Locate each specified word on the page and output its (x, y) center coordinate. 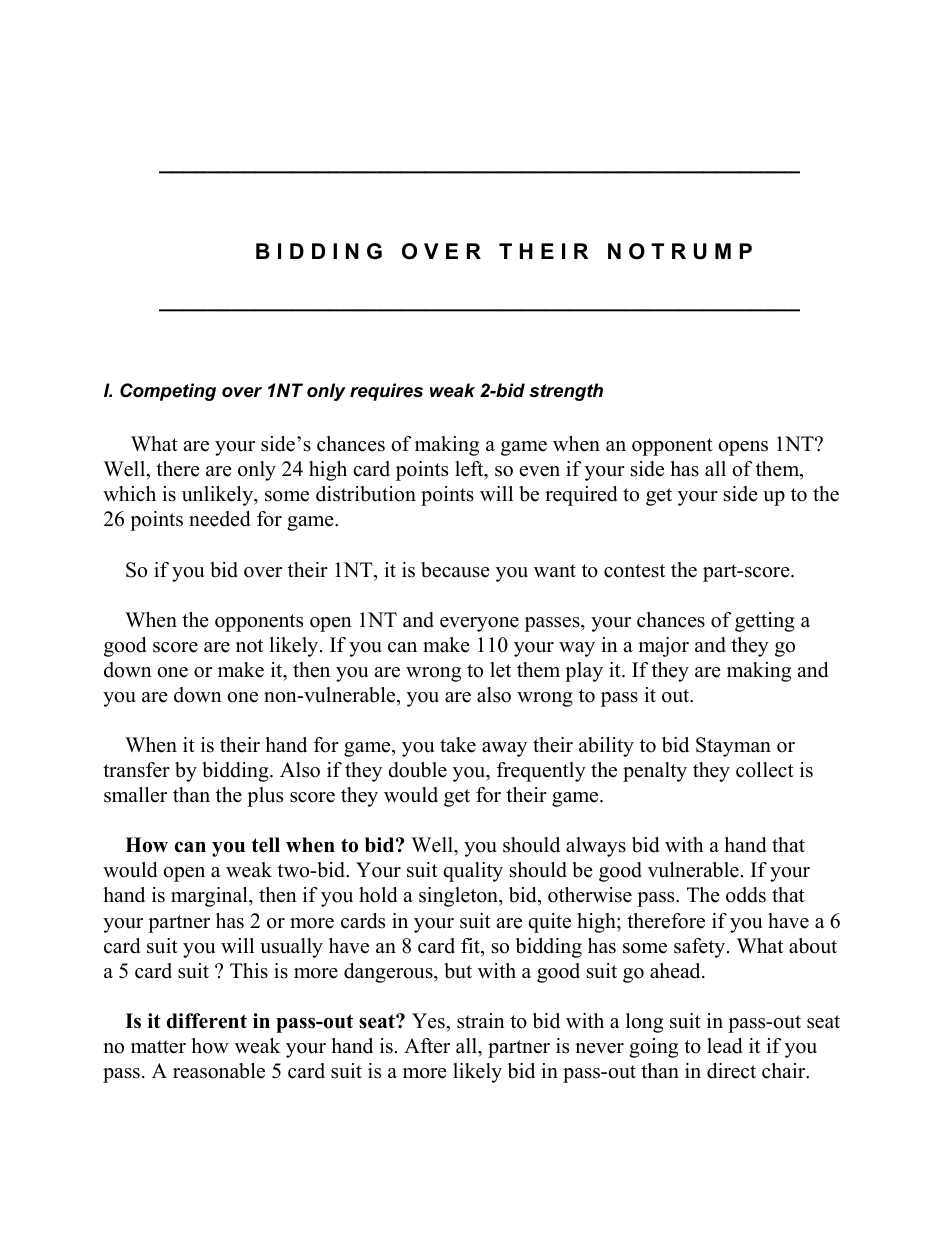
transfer (136, 770)
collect (765, 770)
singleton (459, 897)
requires (386, 392)
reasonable (219, 1071)
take (458, 745)
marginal (210, 897)
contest (634, 571)
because (455, 570)
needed (219, 519)
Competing (168, 392)
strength (566, 392)
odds (746, 895)
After (427, 1046)
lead (724, 1046)
